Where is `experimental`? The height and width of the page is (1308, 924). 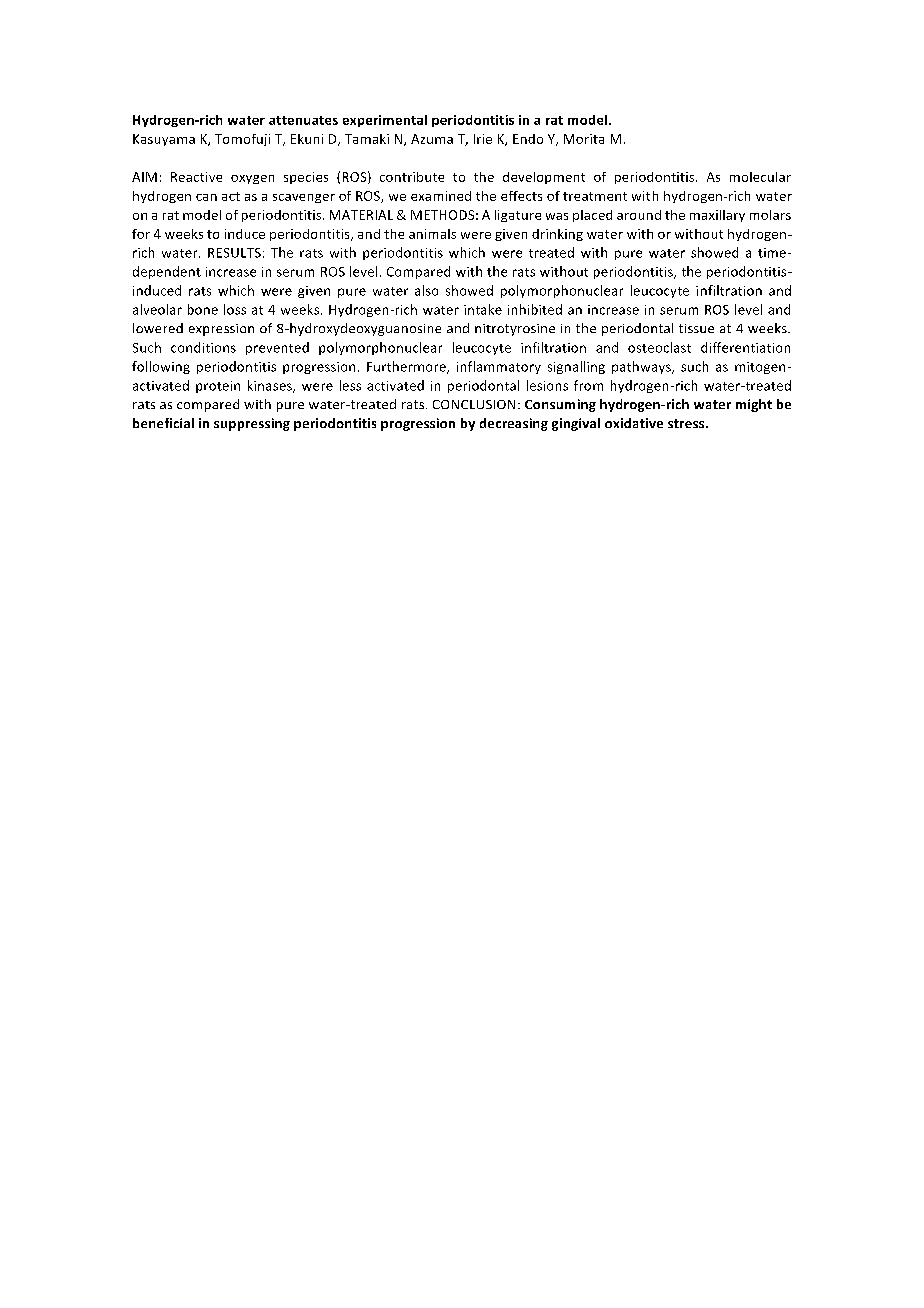
experimental is located at coordinates (385, 121).
